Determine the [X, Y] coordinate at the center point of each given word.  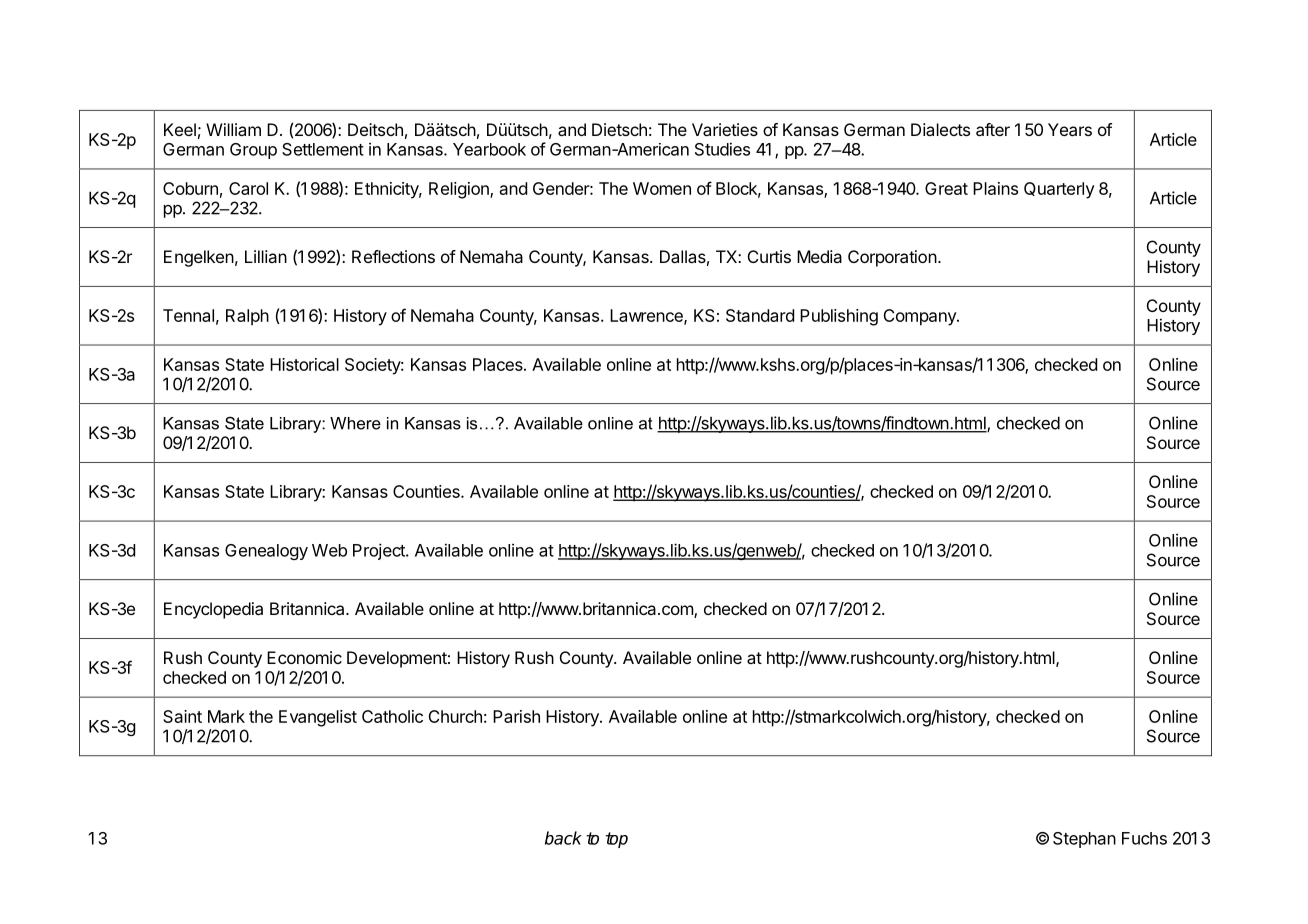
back [563, 838]
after [993, 129]
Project [380, 551]
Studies [722, 149]
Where [355, 423]
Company [920, 317]
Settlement [323, 149]
